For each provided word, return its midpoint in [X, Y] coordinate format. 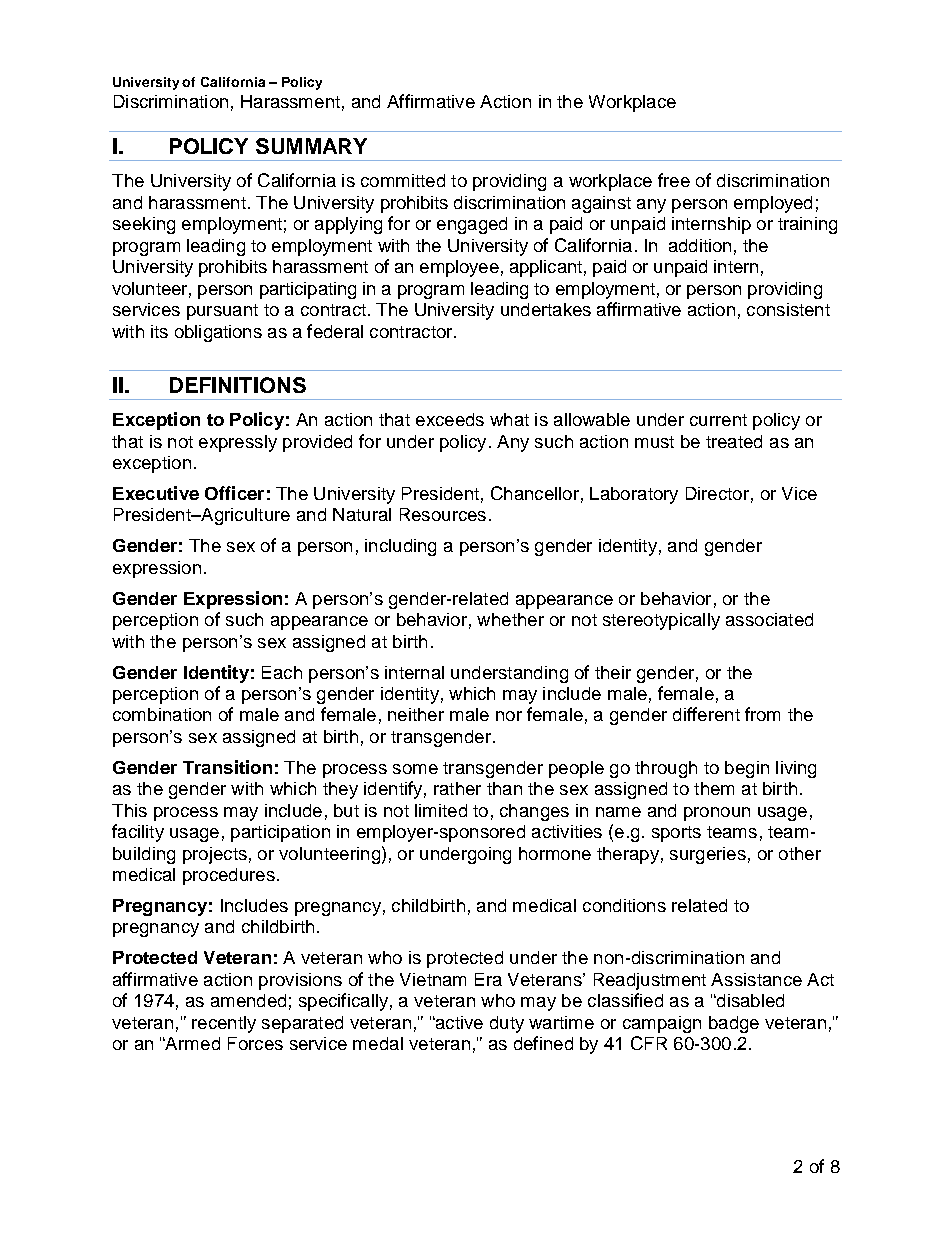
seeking [144, 225]
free [674, 180]
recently [224, 1024]
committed [403, 180]
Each [282, 672]
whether [510, 619]
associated [769, 619]
